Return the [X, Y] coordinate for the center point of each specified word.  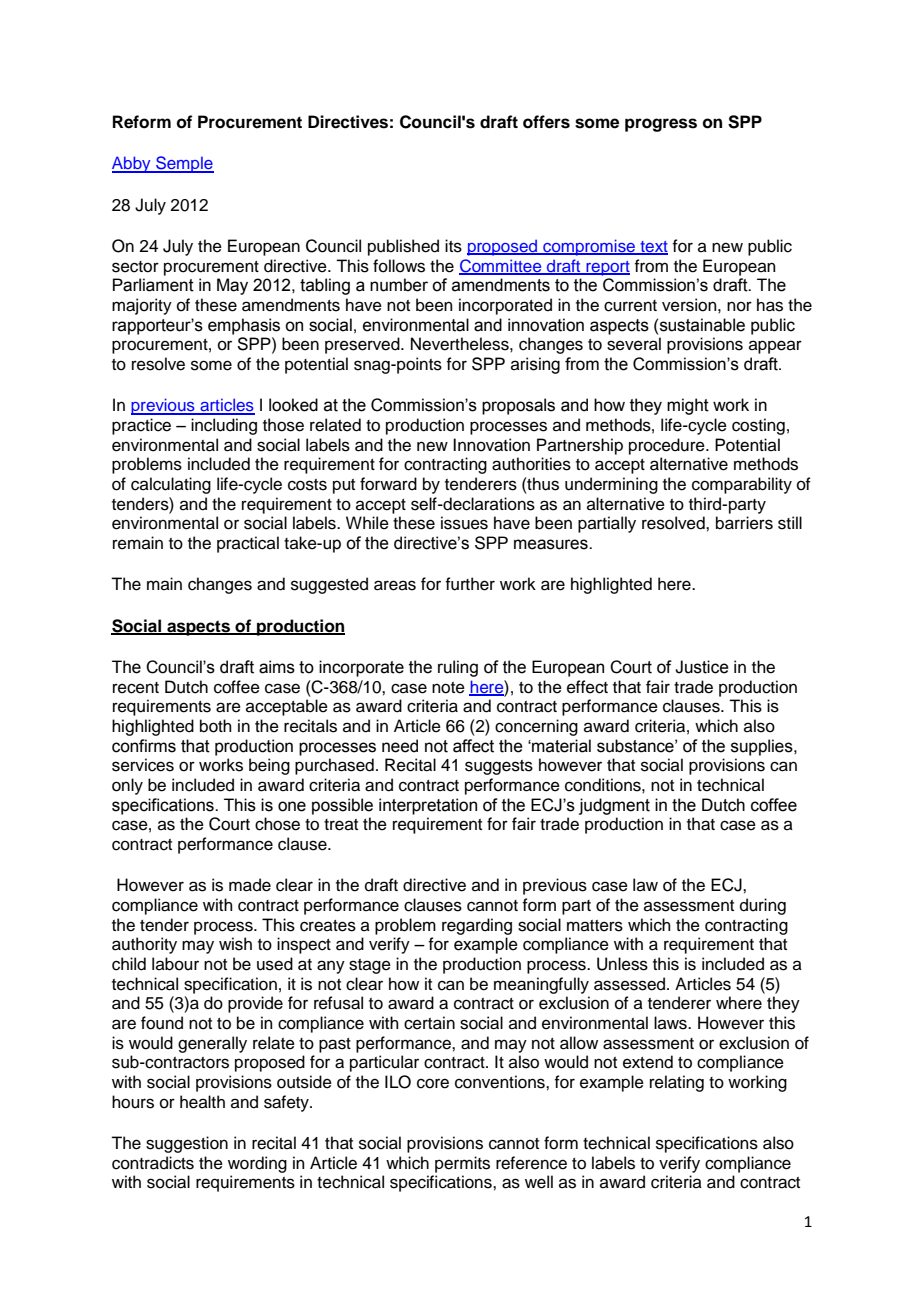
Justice [702, 667]
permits [462, 1164]
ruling [458, 668]
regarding [477, 926]
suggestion [187, 1144]
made [250, 885]
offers [546, 122]
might [688, 406]
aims [277, 667]
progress [661, 125]
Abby [132, 164]
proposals [518, 406]
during [763, 906]
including [224, 426]
